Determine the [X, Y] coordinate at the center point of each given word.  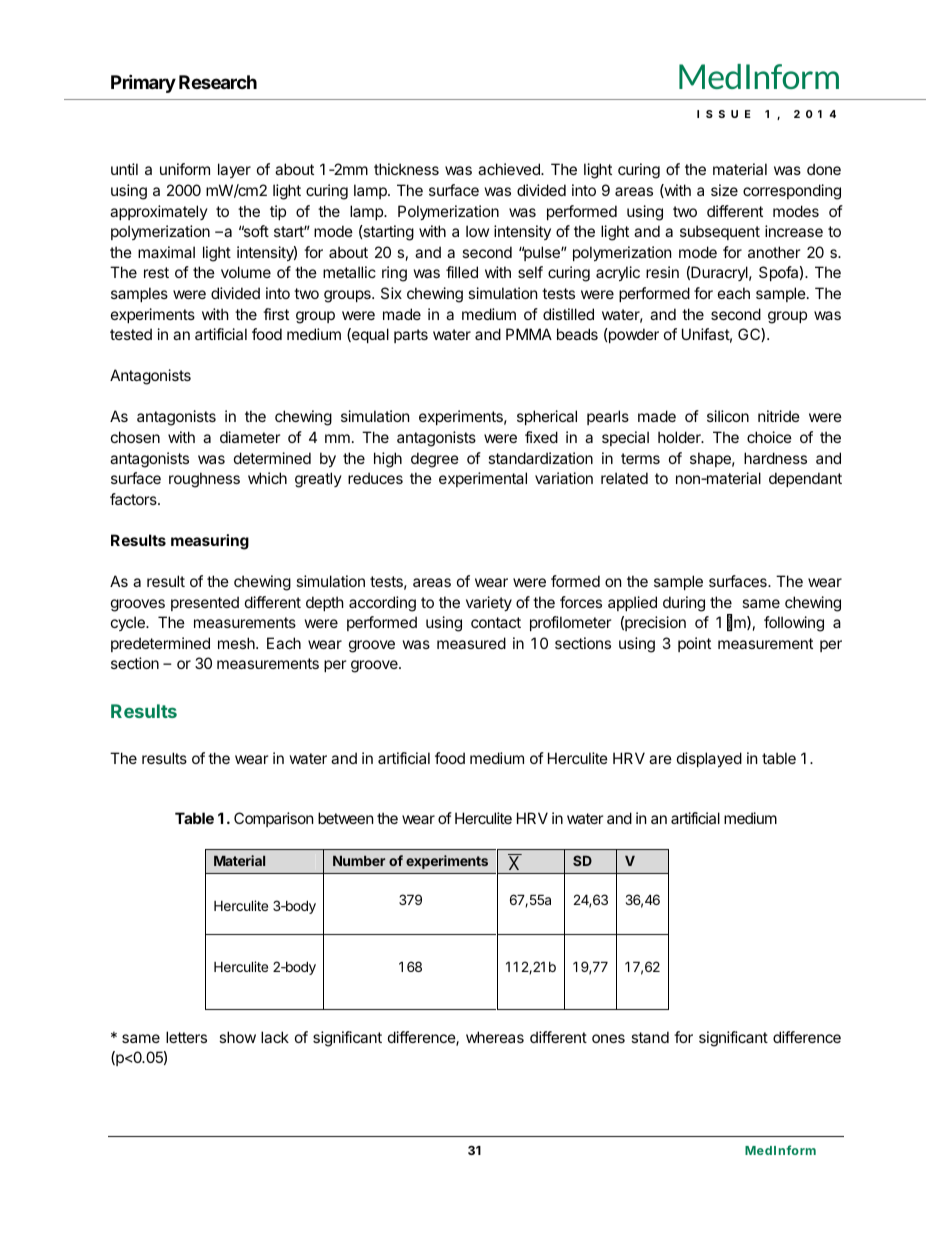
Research [218, 82]
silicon [728, 416]
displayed [709, 759]
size [724, 190]
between [345, 818]
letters [186, 1037]
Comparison [273, 819]
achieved [510, 169]
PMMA [529, 334]
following [794, 624]
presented [205, 603]
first [276, 314]
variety [489, 603]
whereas [495, 1037]
